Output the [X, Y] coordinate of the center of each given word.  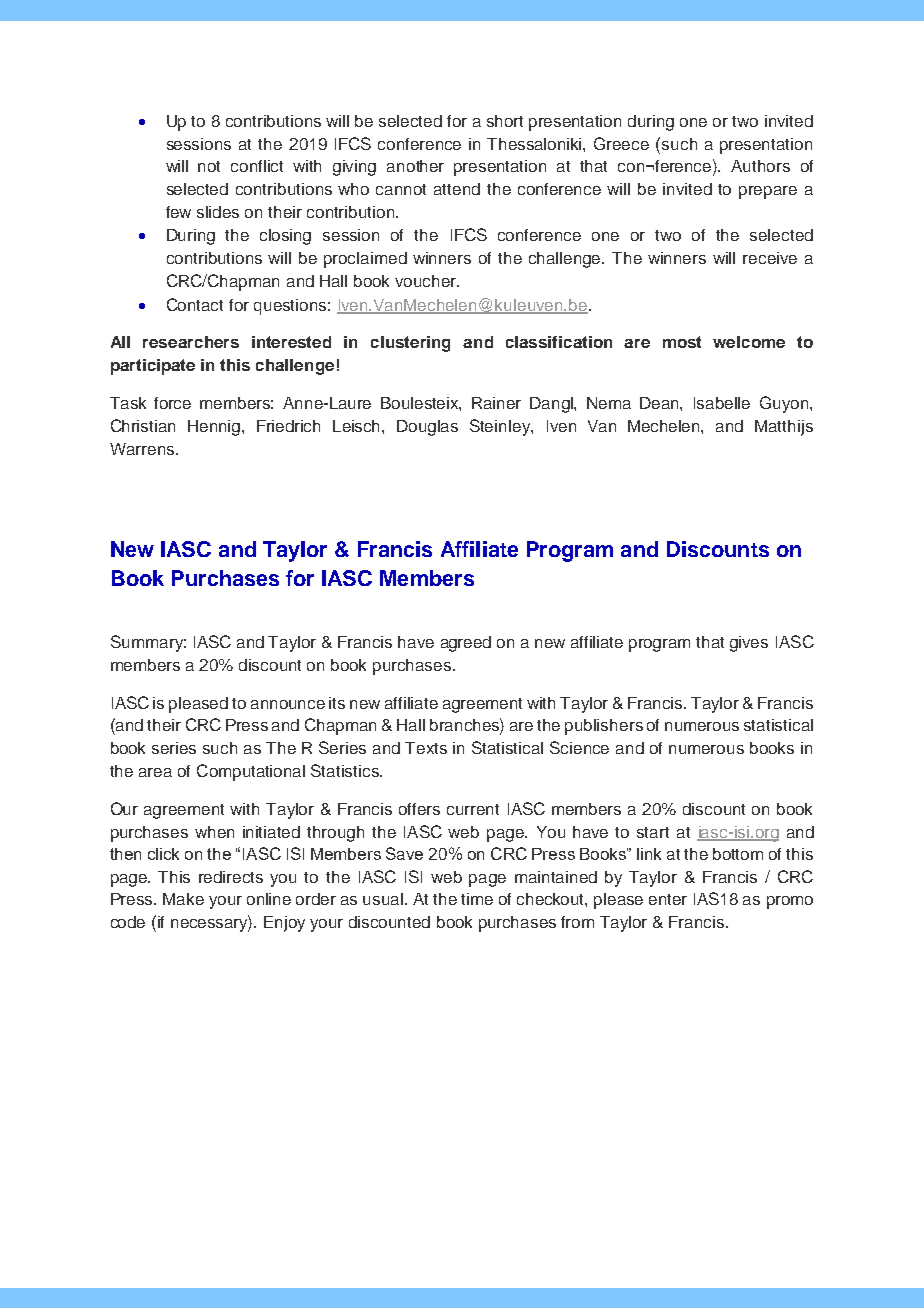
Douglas [427, 428]
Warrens [142, 449]
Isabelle [722, 403]
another [415, 166]
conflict [257, 166]
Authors [760, 166]
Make [183, 899]
